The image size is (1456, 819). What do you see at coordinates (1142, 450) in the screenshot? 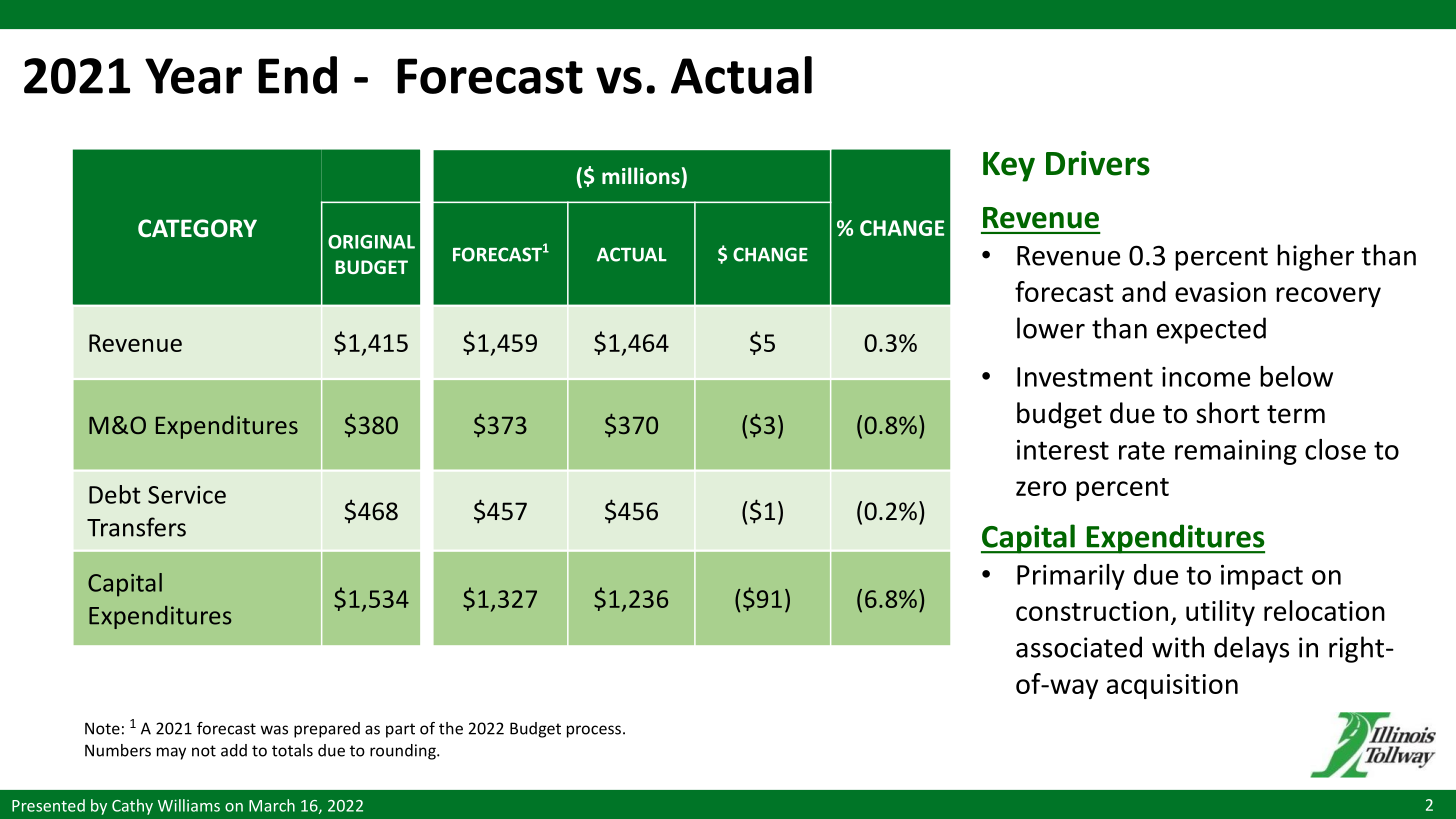
I see `rate` at bounding box center [1142, 450].
